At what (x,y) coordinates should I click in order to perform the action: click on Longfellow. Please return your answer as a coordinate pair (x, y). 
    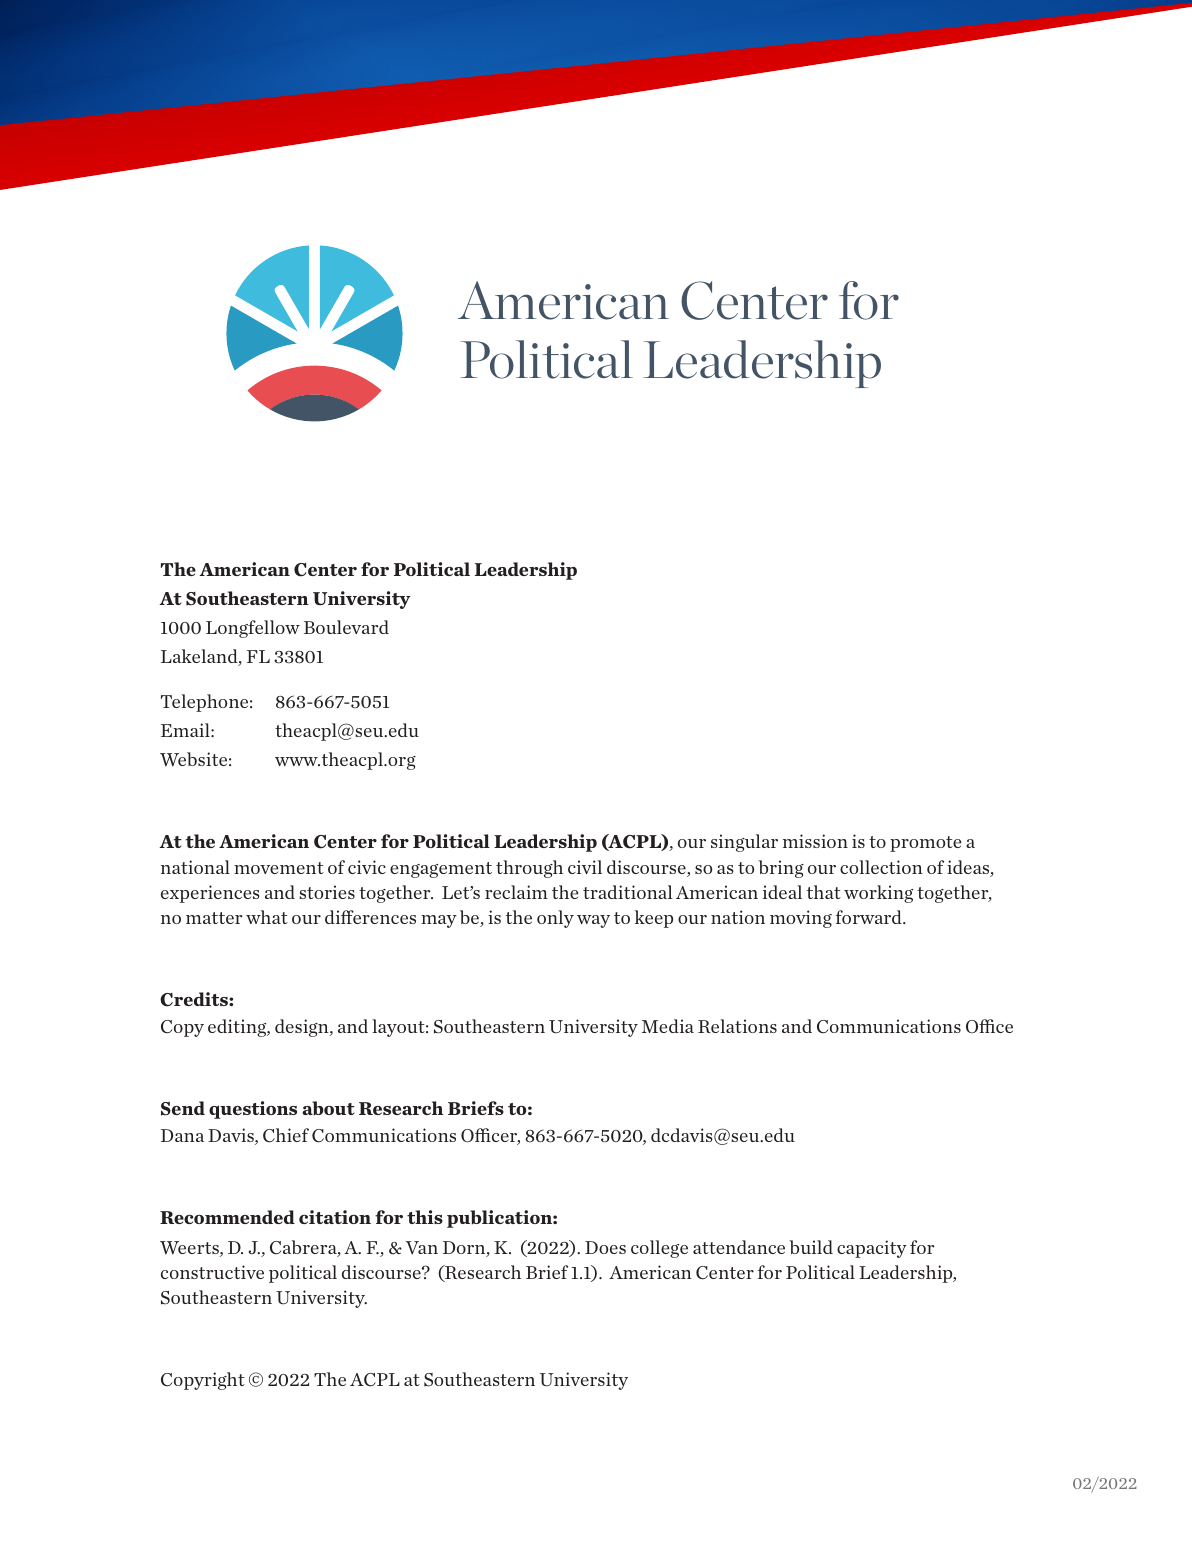
    Looking at the image, I should click on (253, 629).
